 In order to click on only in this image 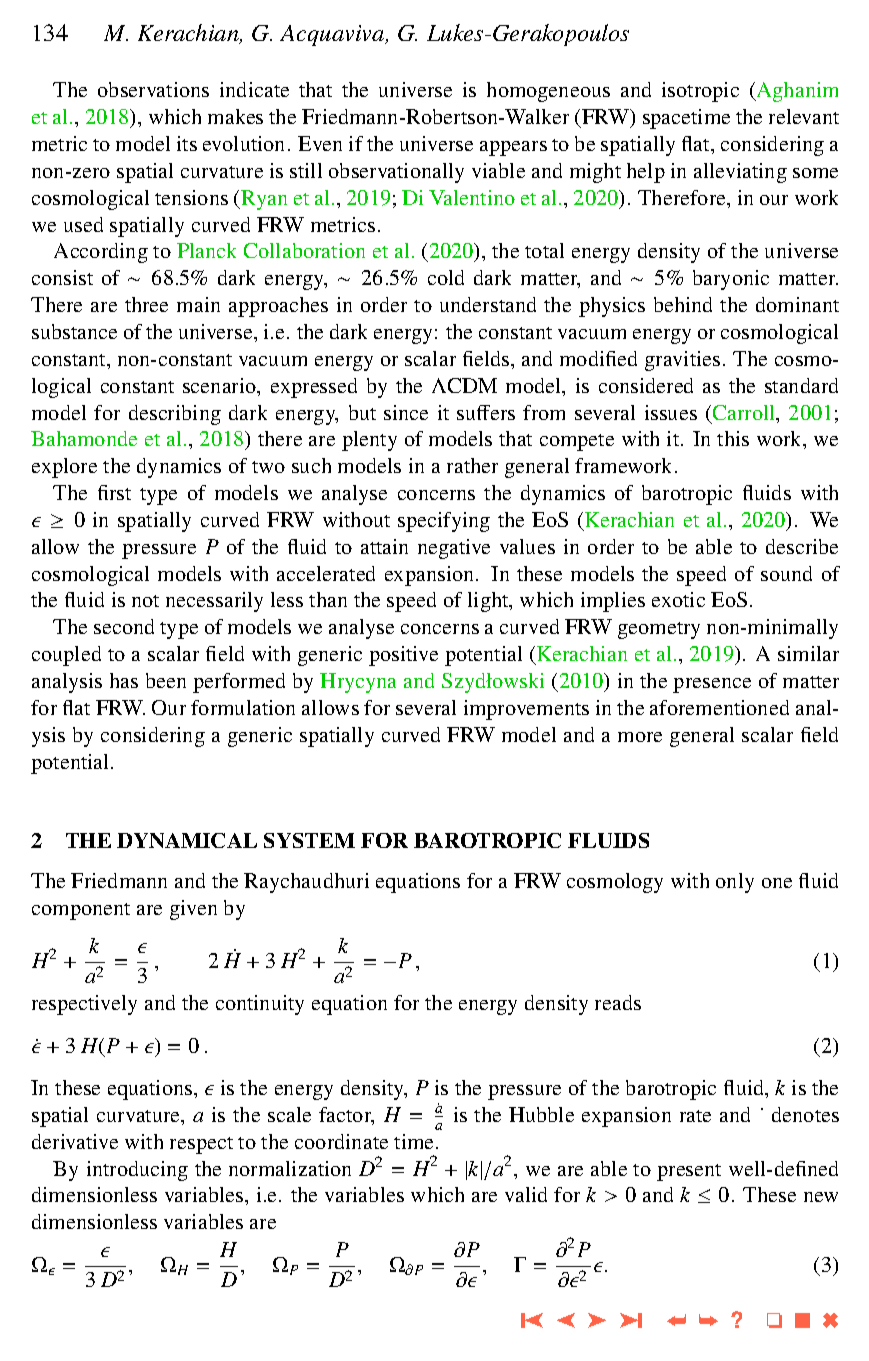, I will do `click(735, 883)`.
